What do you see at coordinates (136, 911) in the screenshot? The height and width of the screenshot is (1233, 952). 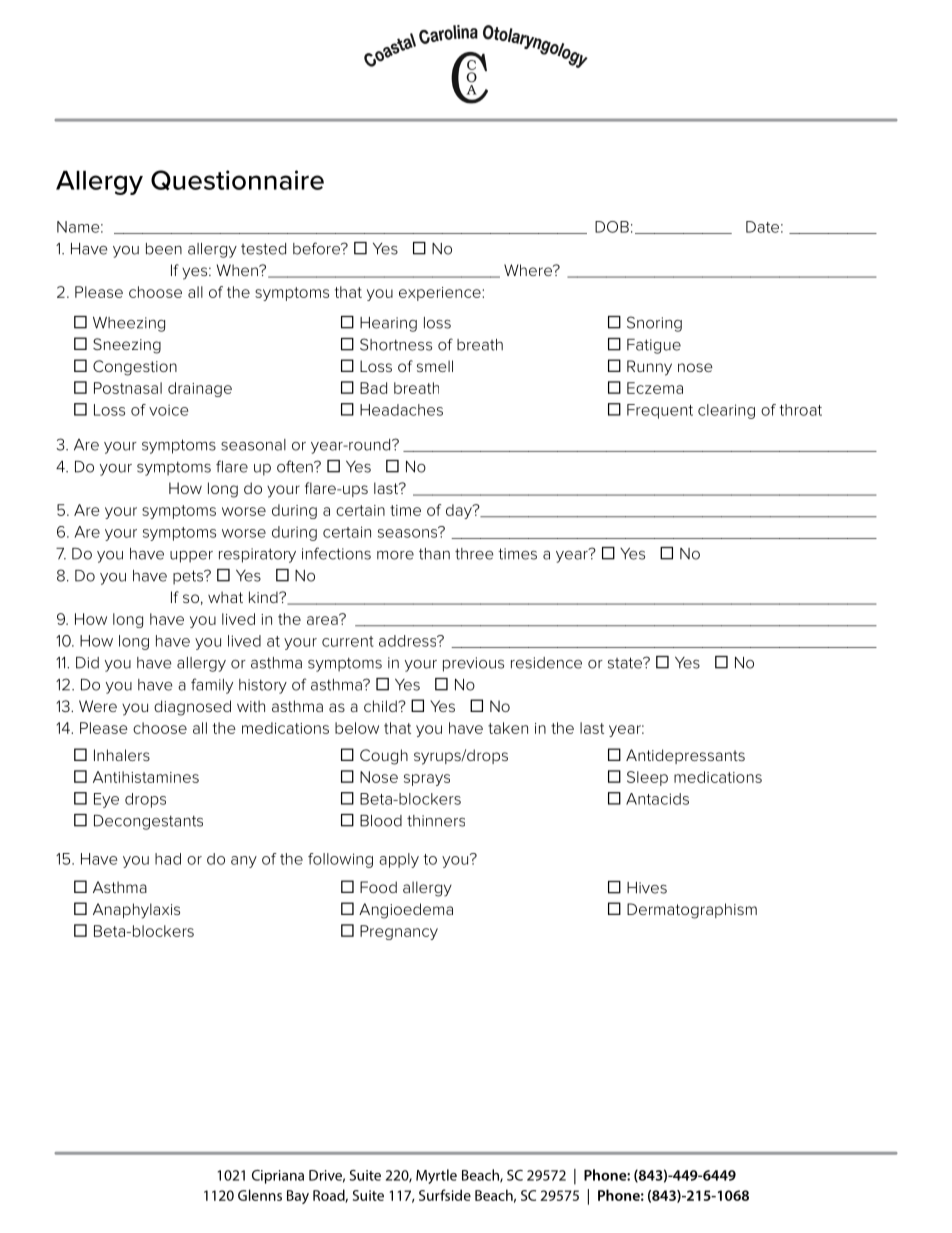 I see `Anaphylaxis` at bounding box center [136, 911].
